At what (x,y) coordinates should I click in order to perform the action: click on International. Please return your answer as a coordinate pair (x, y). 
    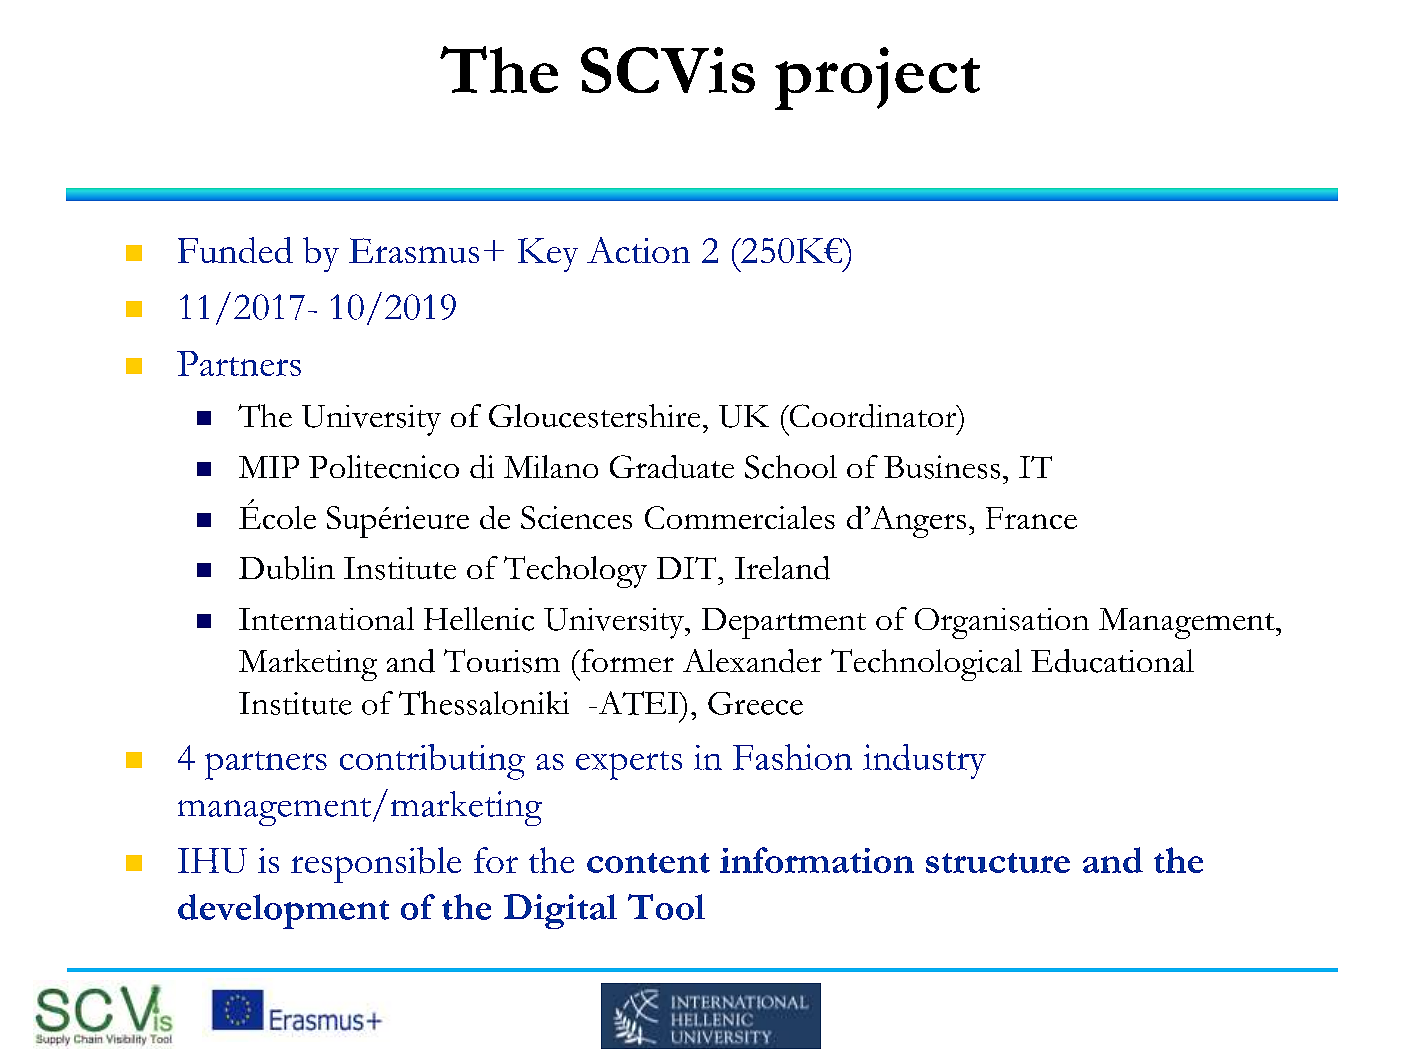
    Looking at the image, I should click on (326, 618).
